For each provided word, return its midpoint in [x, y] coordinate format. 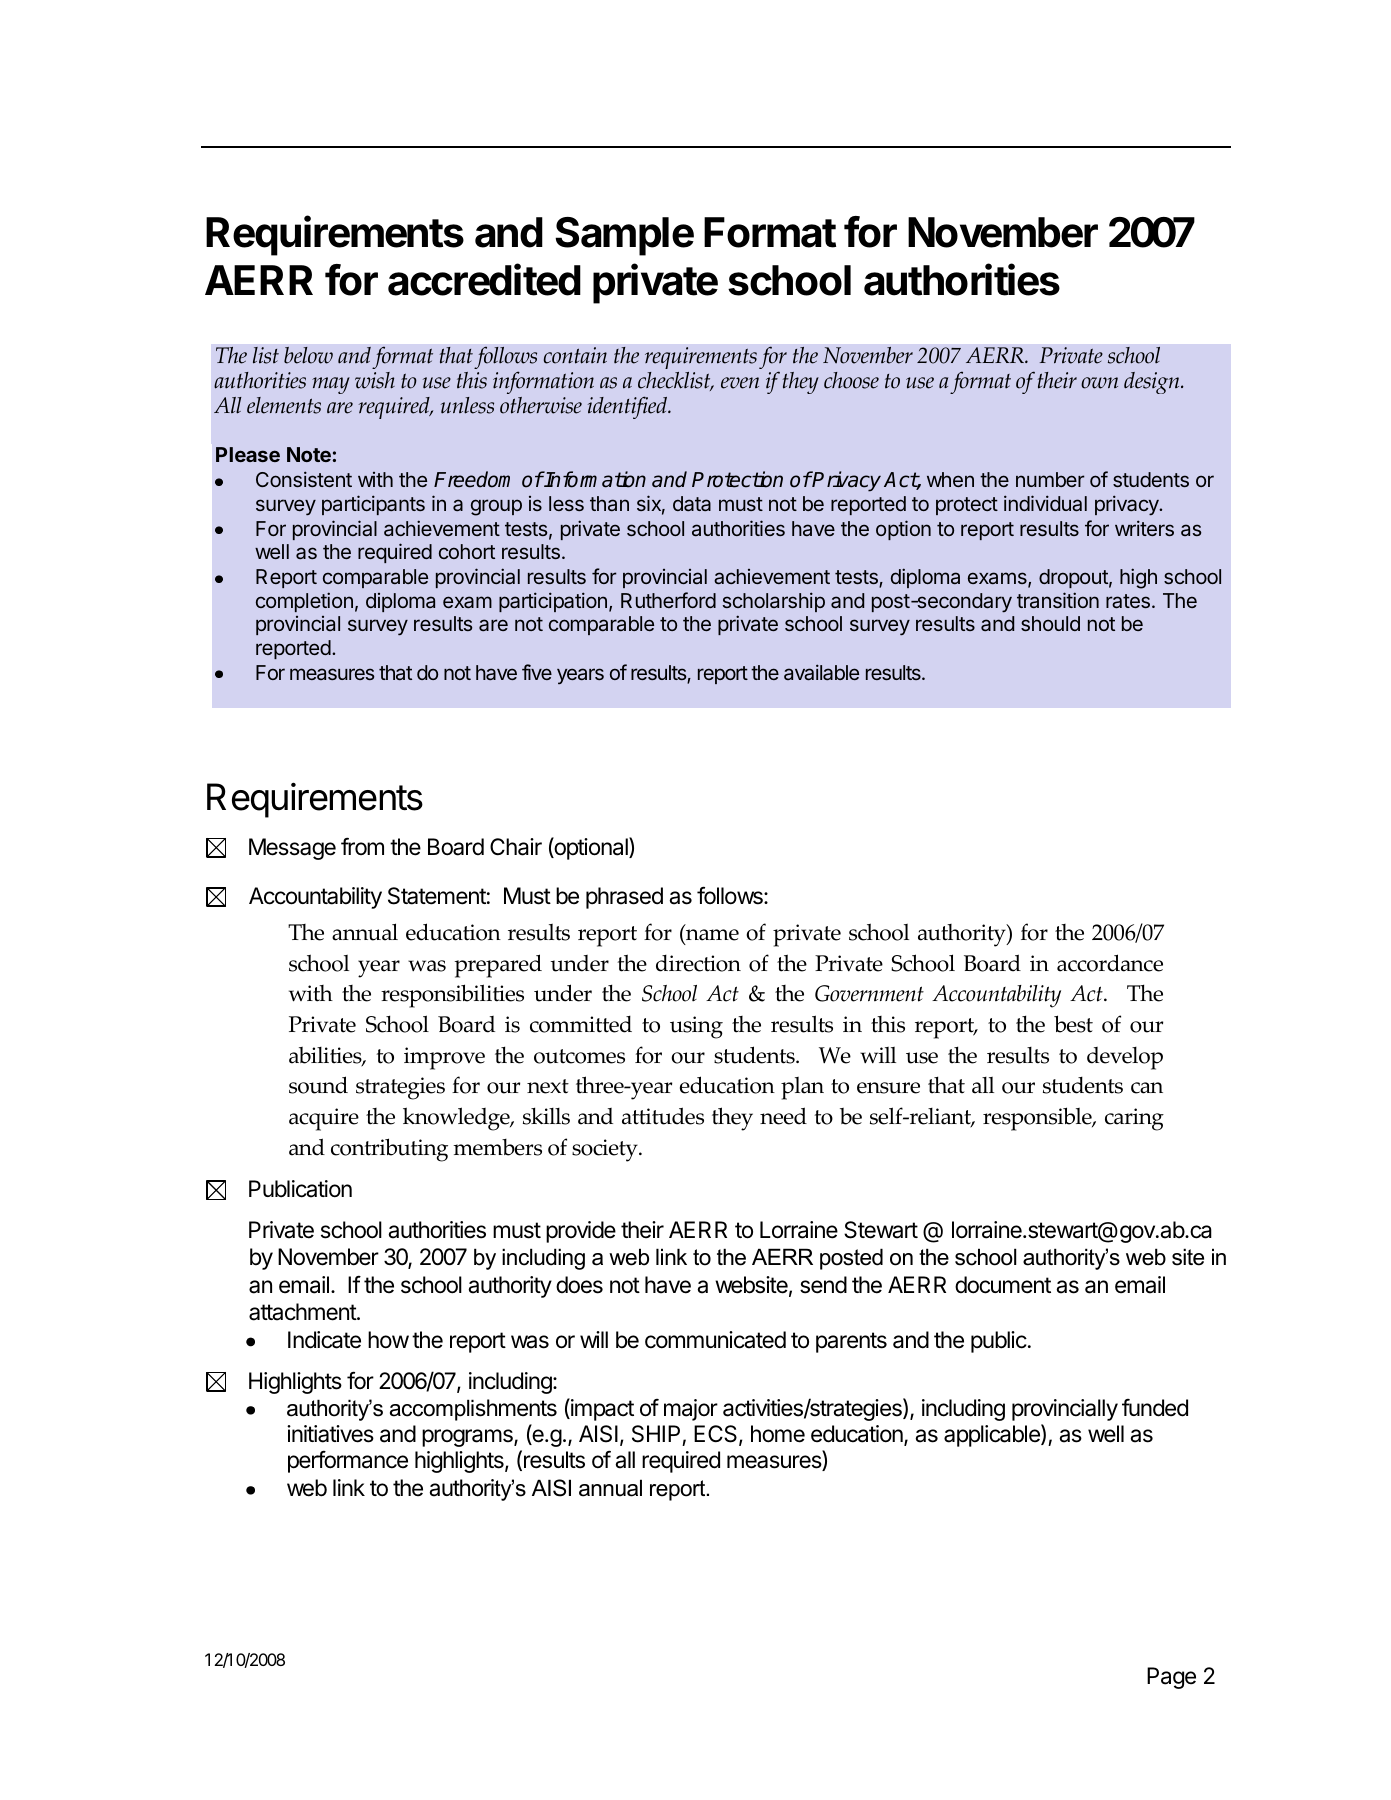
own [1099, 383]
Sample [624, 236]
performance [348, 1461]
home [778, 1434]
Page [1171, 1678]
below [308, 355]
